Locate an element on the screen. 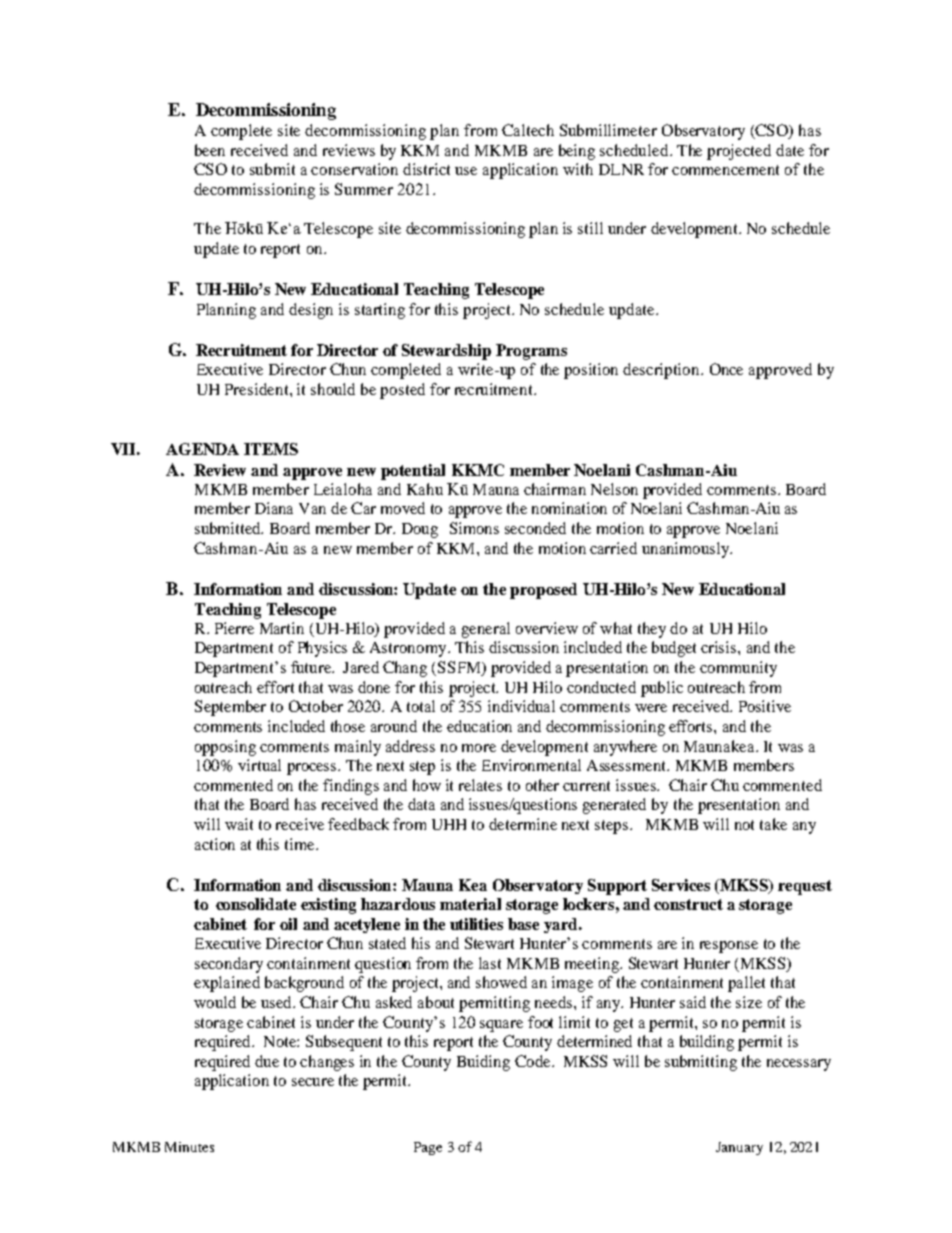  Martin is located at coordinates (282, 628).
